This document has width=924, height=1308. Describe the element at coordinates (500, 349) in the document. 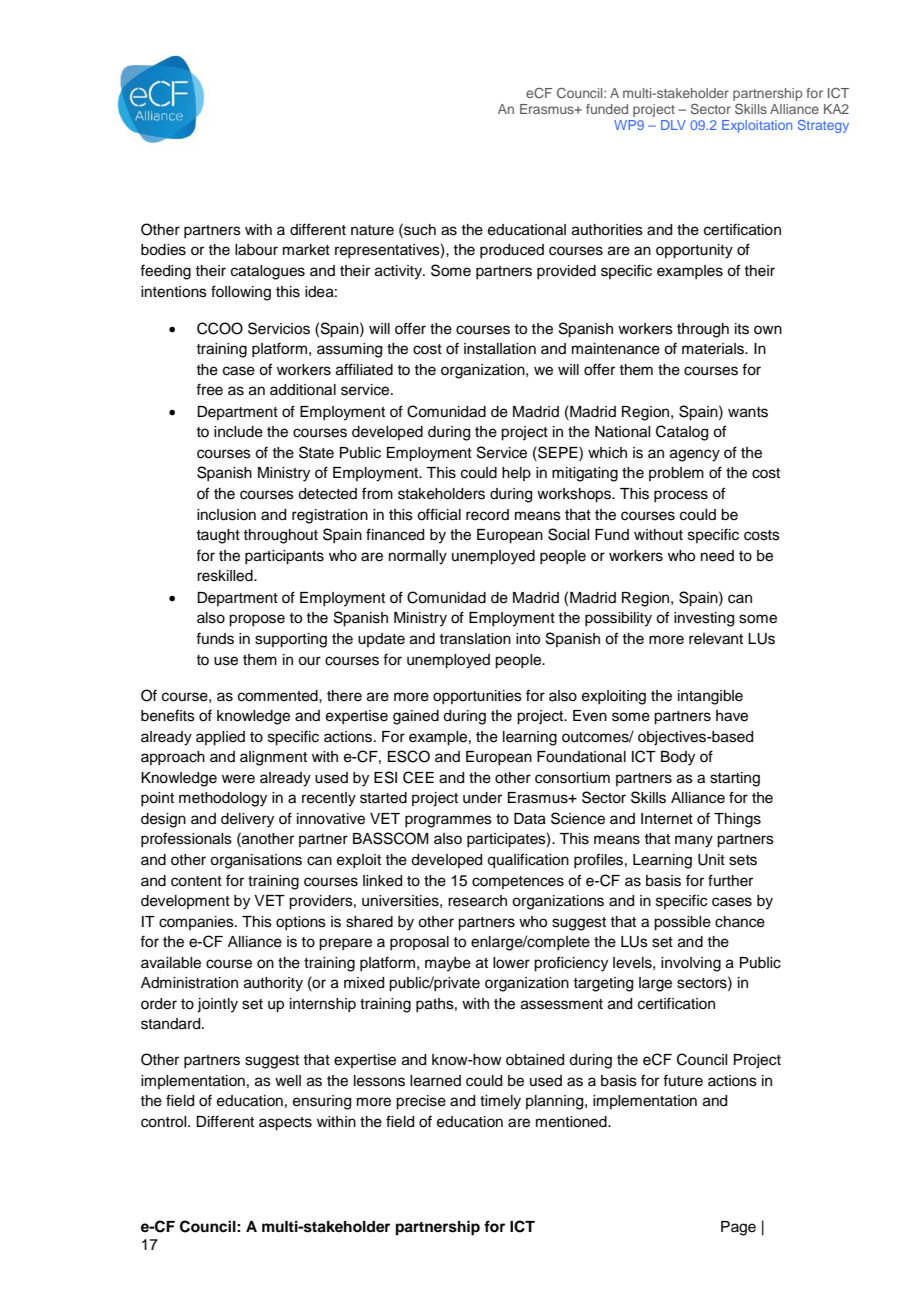

I see `installation` at that location.
